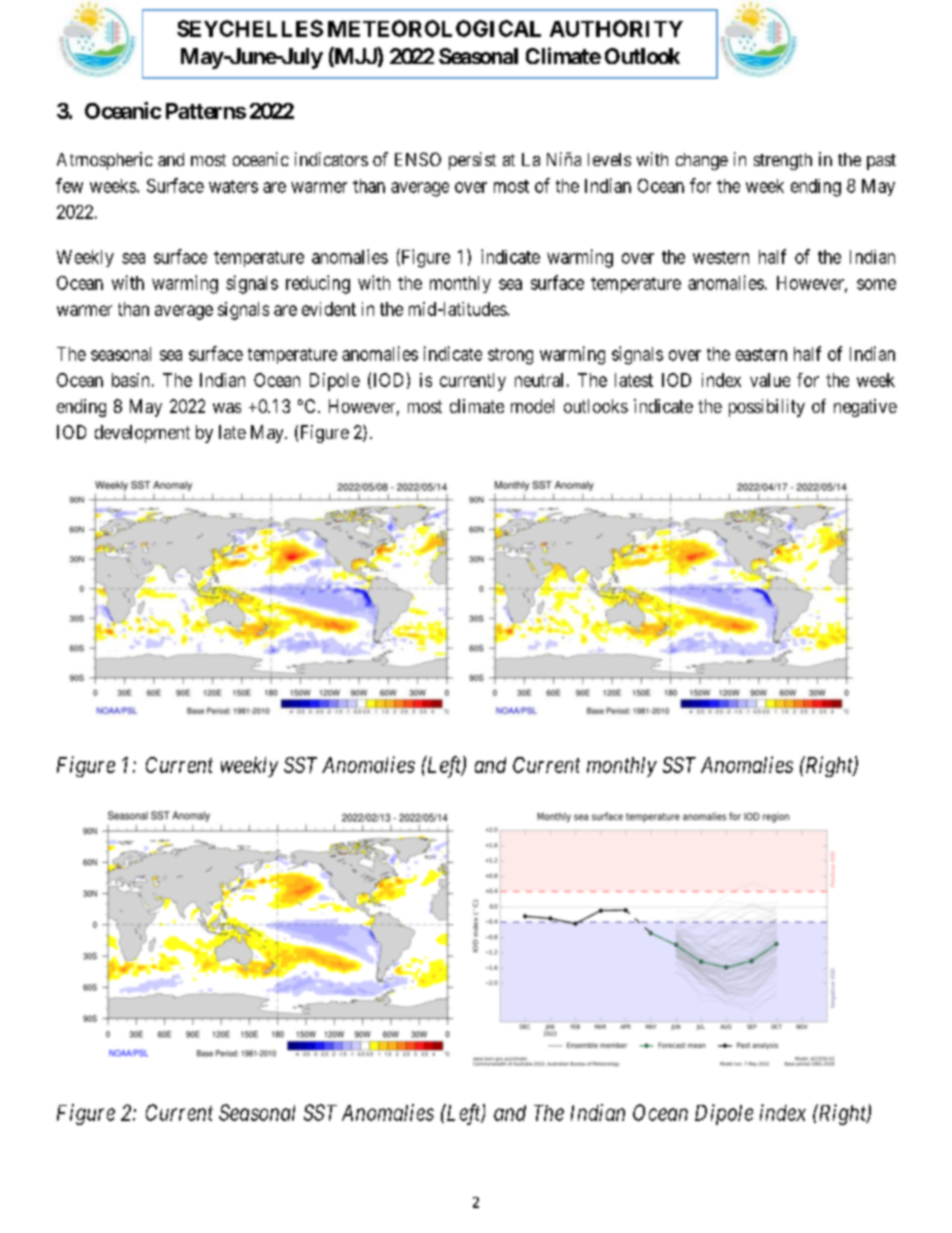 This image has height=1233, width=952. What do you see at coordinates (783, 161) in the image?
I see `strength` at bounding box center [783, 161].
